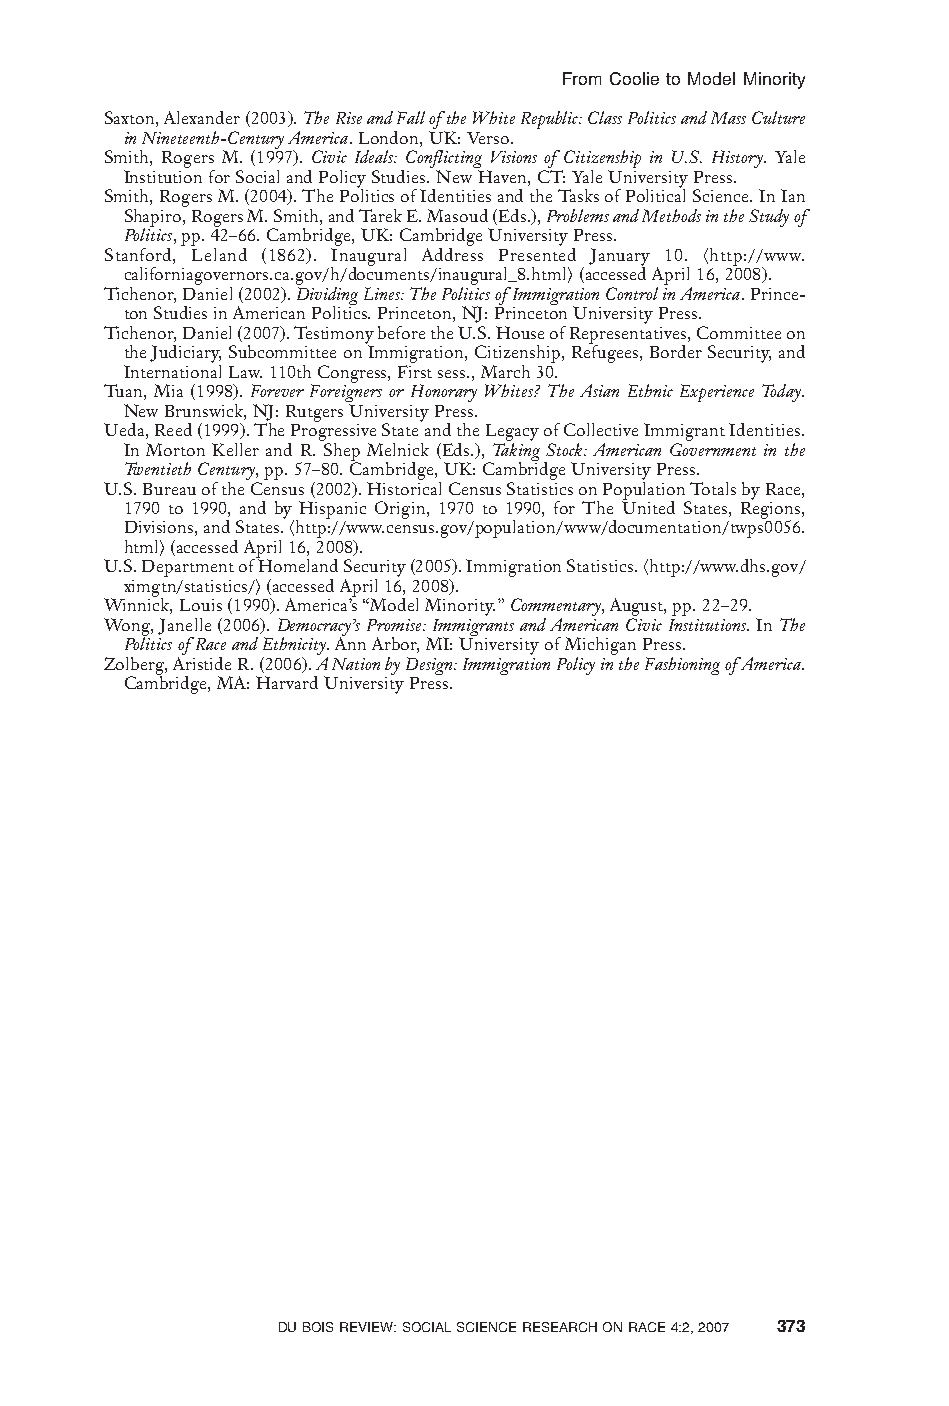 Image resolution: width=949 pixels, height=1406 pixels. Describe the element at coordinates (560, 1327) in the image. I see `RESEARCH` at that location.
